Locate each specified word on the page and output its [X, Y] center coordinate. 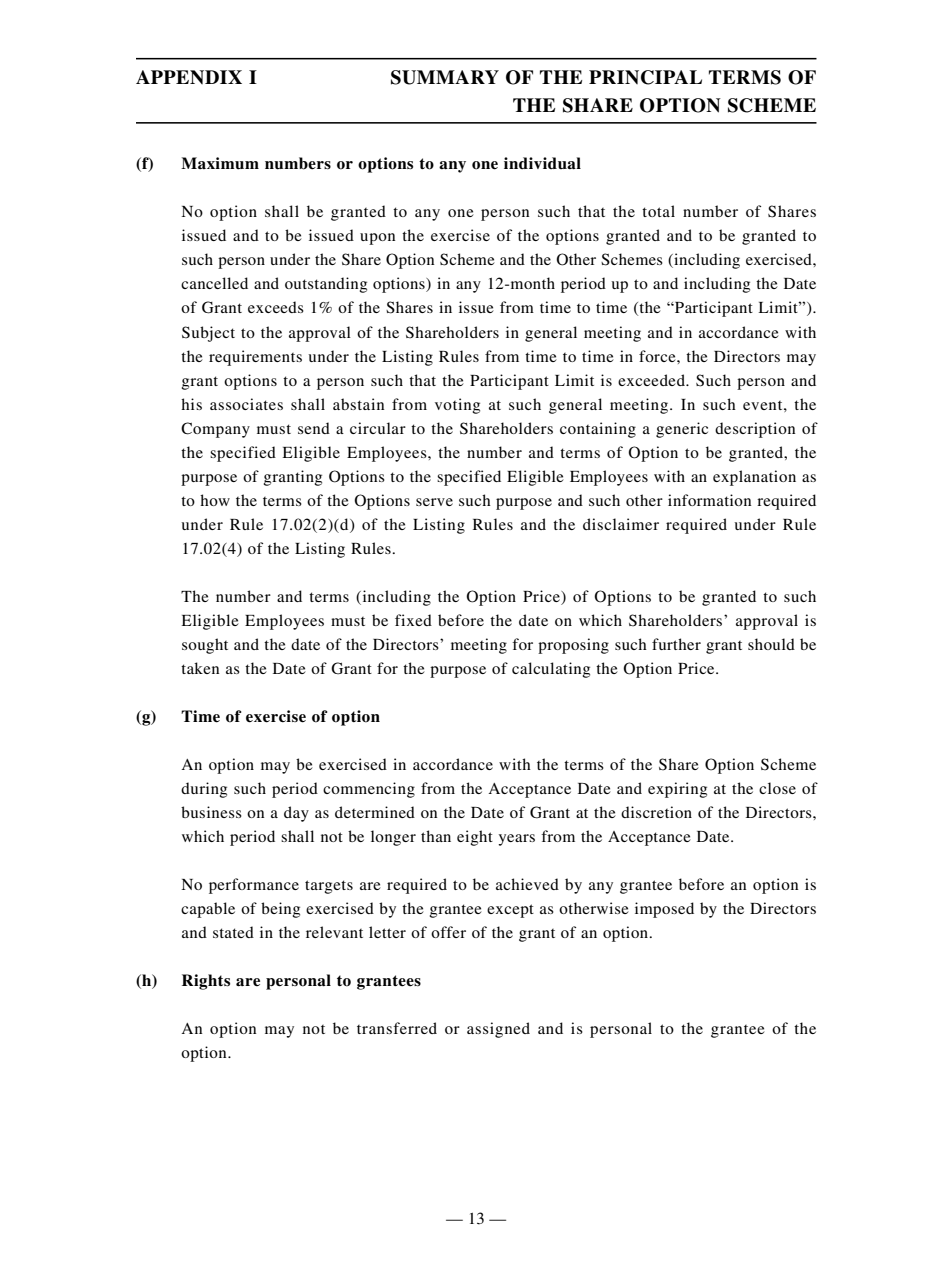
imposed [664, 910]
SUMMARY [445, 77]
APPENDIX [189, 77]
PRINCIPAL [645, 77]
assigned [498, 1030]
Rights [206, 982]
